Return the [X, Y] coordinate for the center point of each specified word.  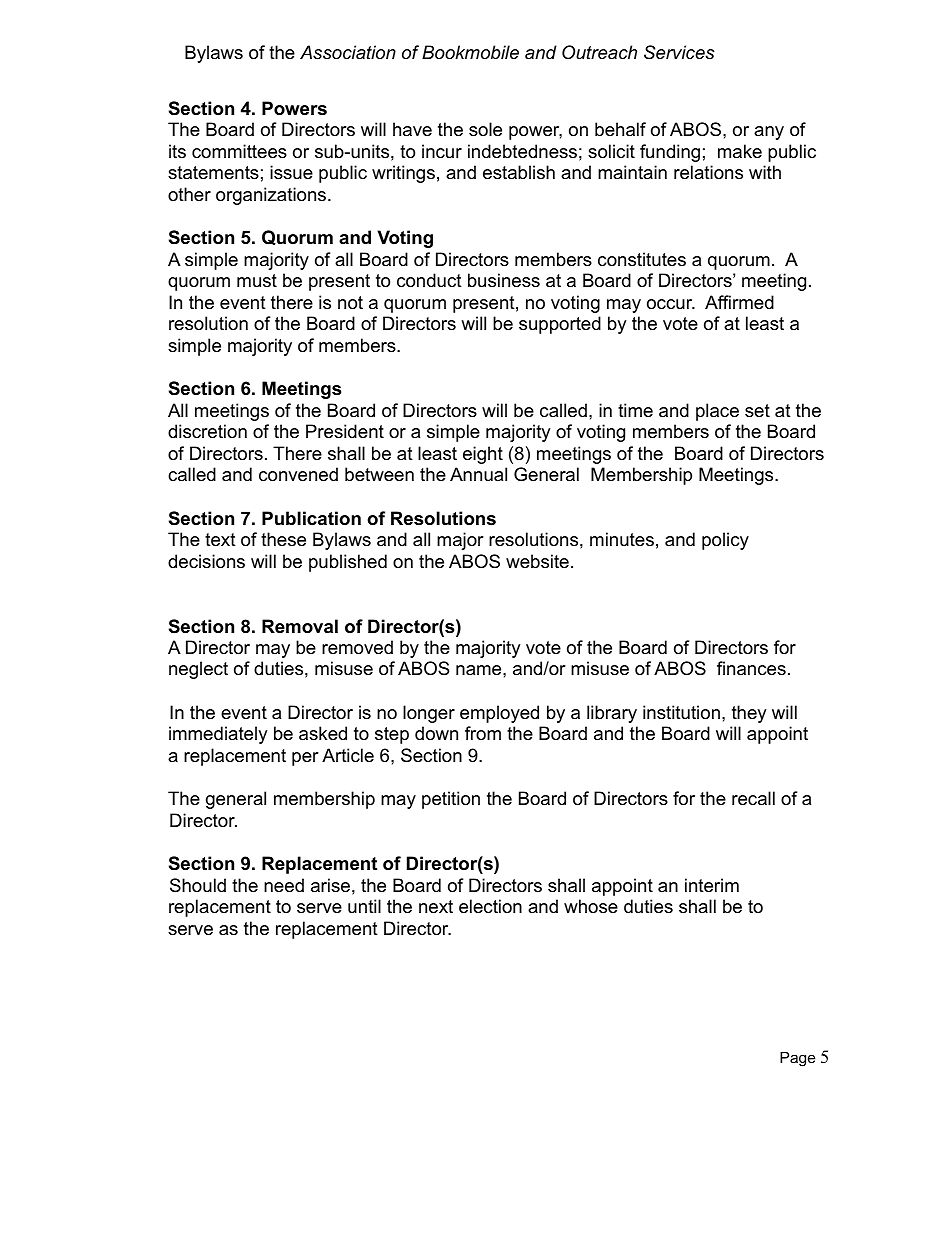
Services [679, 52]
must [257, 281]
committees [239, 151]
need [284, 885]
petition [451, 800]
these [283, 539]
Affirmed [739, 302]
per [305, 759]
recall [753, 798]
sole [485, 129]
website [537, 561]
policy [725, 541]
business [504, 280]
